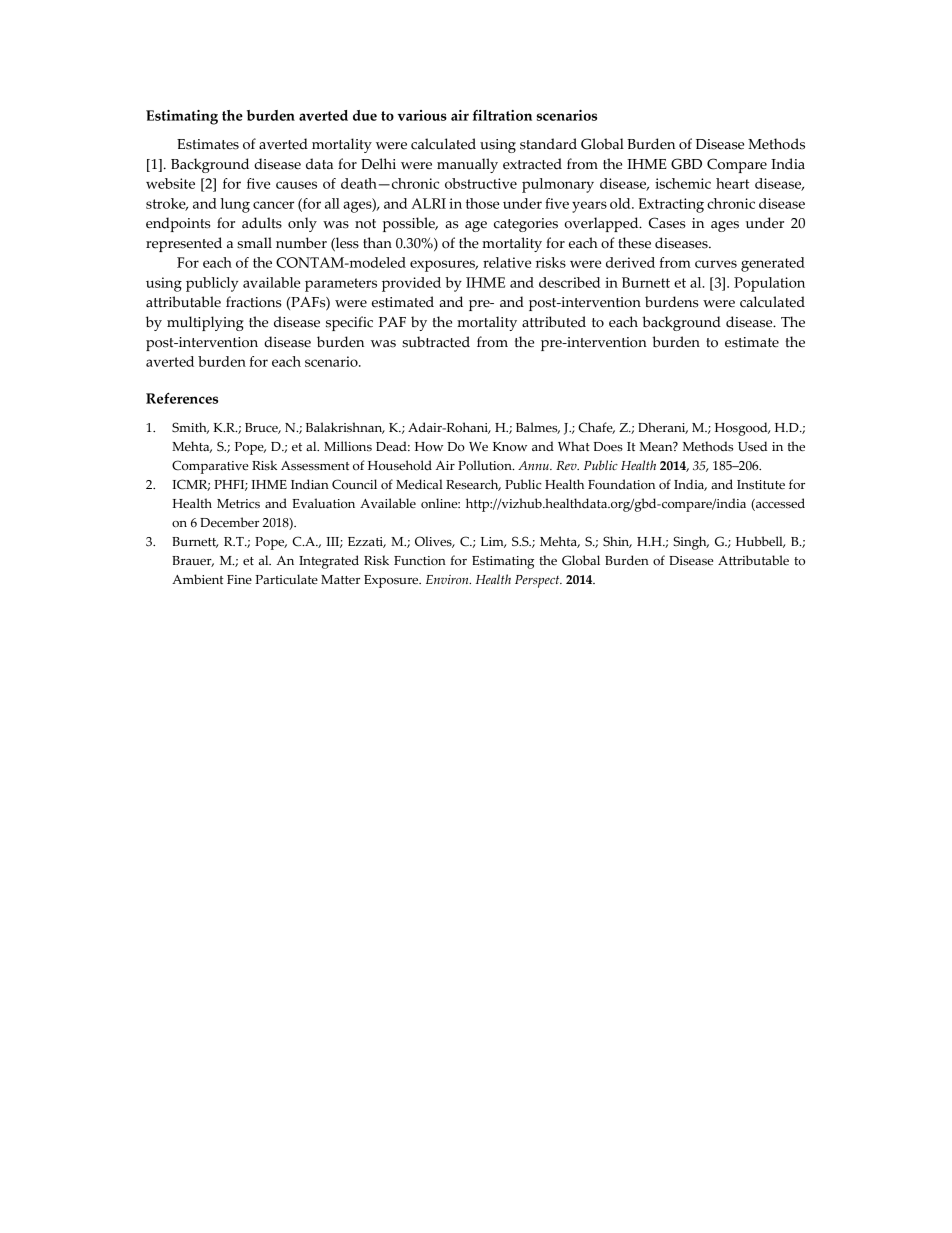  Describe the element at coordinates (365, 115) in the screenshot. I see `due` at that location.
